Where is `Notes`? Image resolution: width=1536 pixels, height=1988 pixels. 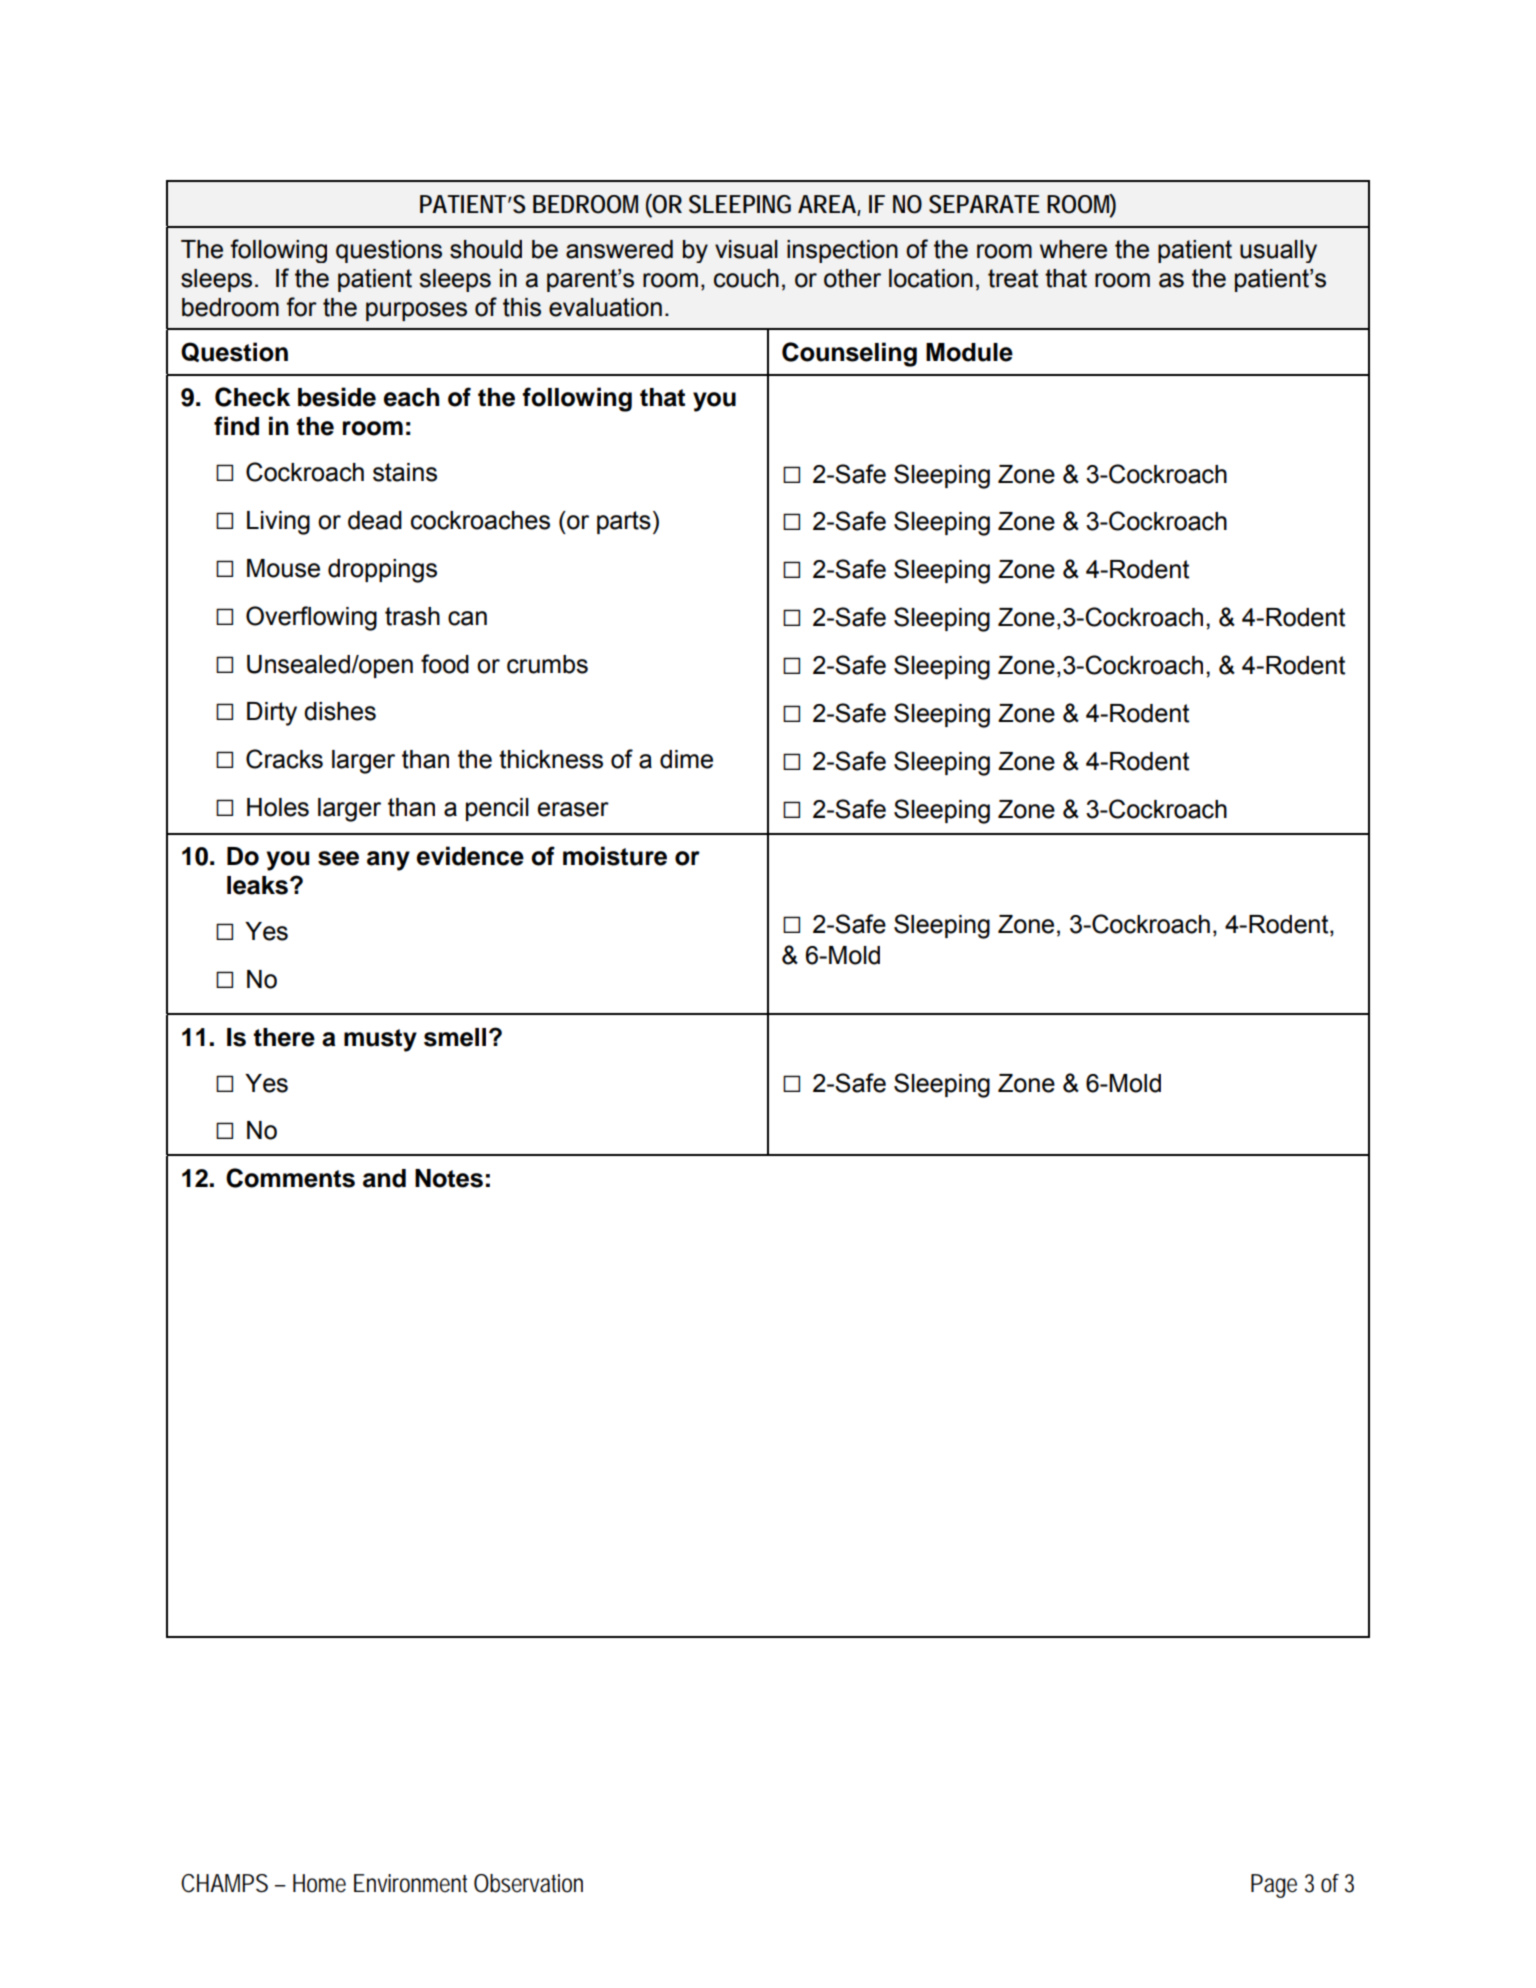 Notes is located at coordinates (449, 1178).
